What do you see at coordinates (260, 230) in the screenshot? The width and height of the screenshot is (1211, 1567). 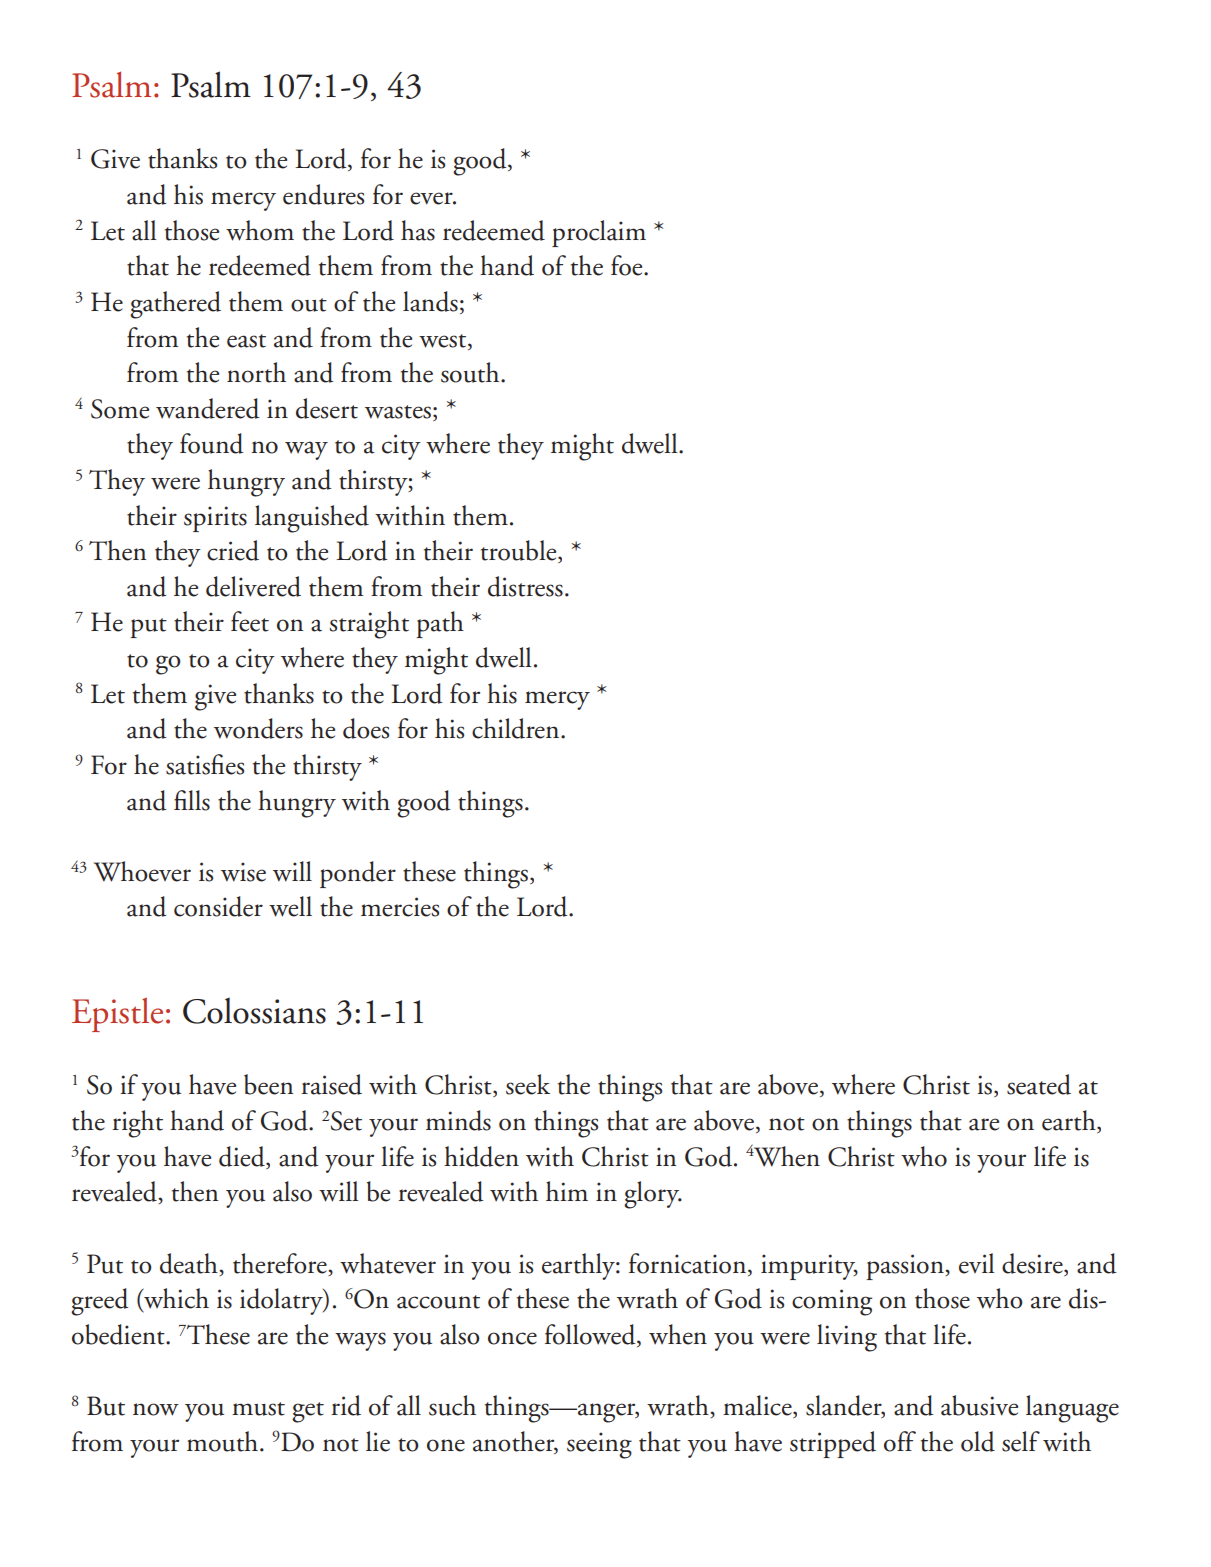 I see `whom` at bounding box center [260, 230].
